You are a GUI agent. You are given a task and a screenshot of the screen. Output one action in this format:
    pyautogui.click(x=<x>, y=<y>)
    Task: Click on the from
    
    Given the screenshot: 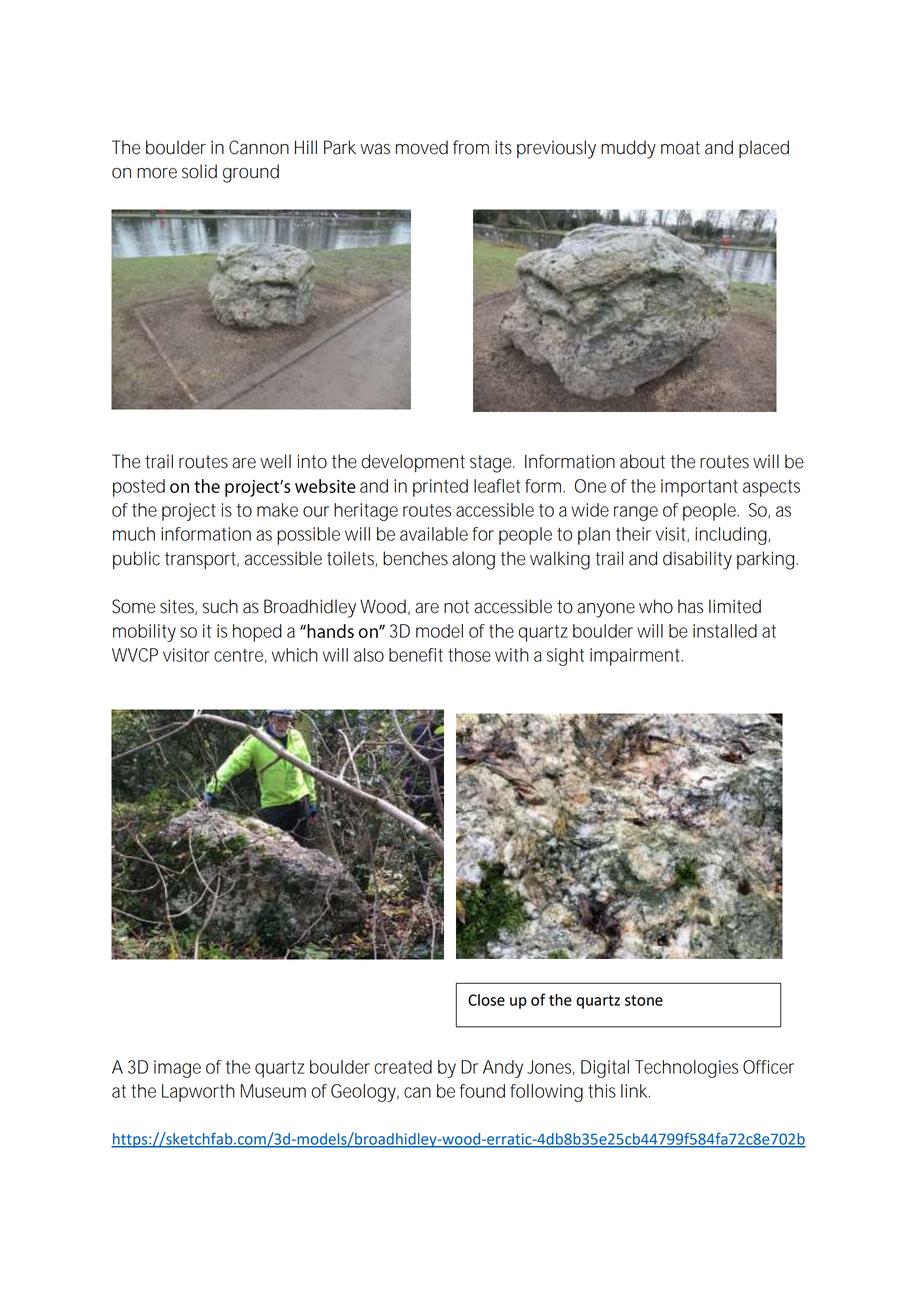 What is the action you would take?
    pyautogui.click(x=471, y=147)
